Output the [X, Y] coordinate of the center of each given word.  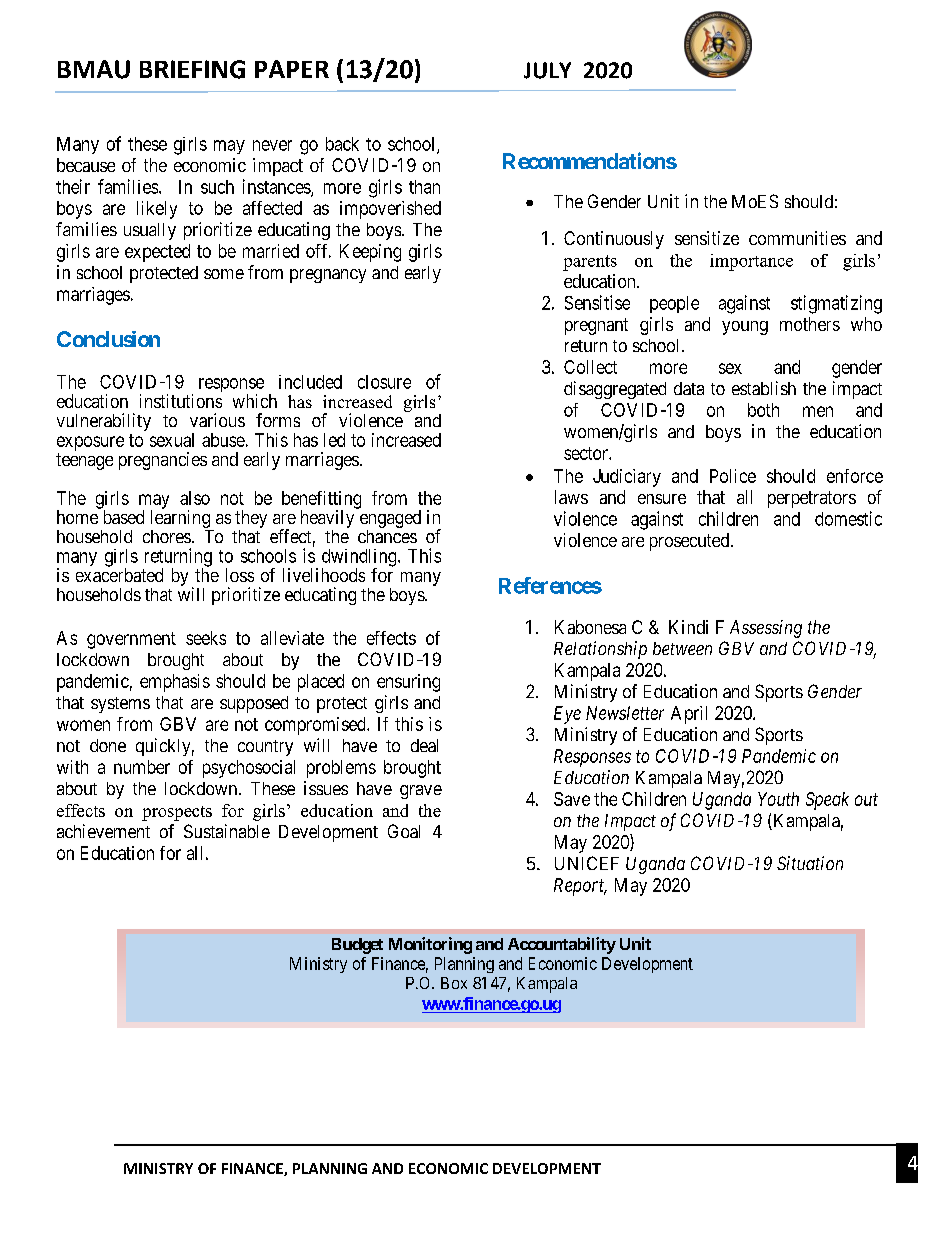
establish [764, 388]
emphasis [175, 683]
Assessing [766, 629]
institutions [181, 401]
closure [384, 382]
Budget [357, 946]
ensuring [408, 683]
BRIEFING [192, 69]
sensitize [707, 238]
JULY [547, 70]
